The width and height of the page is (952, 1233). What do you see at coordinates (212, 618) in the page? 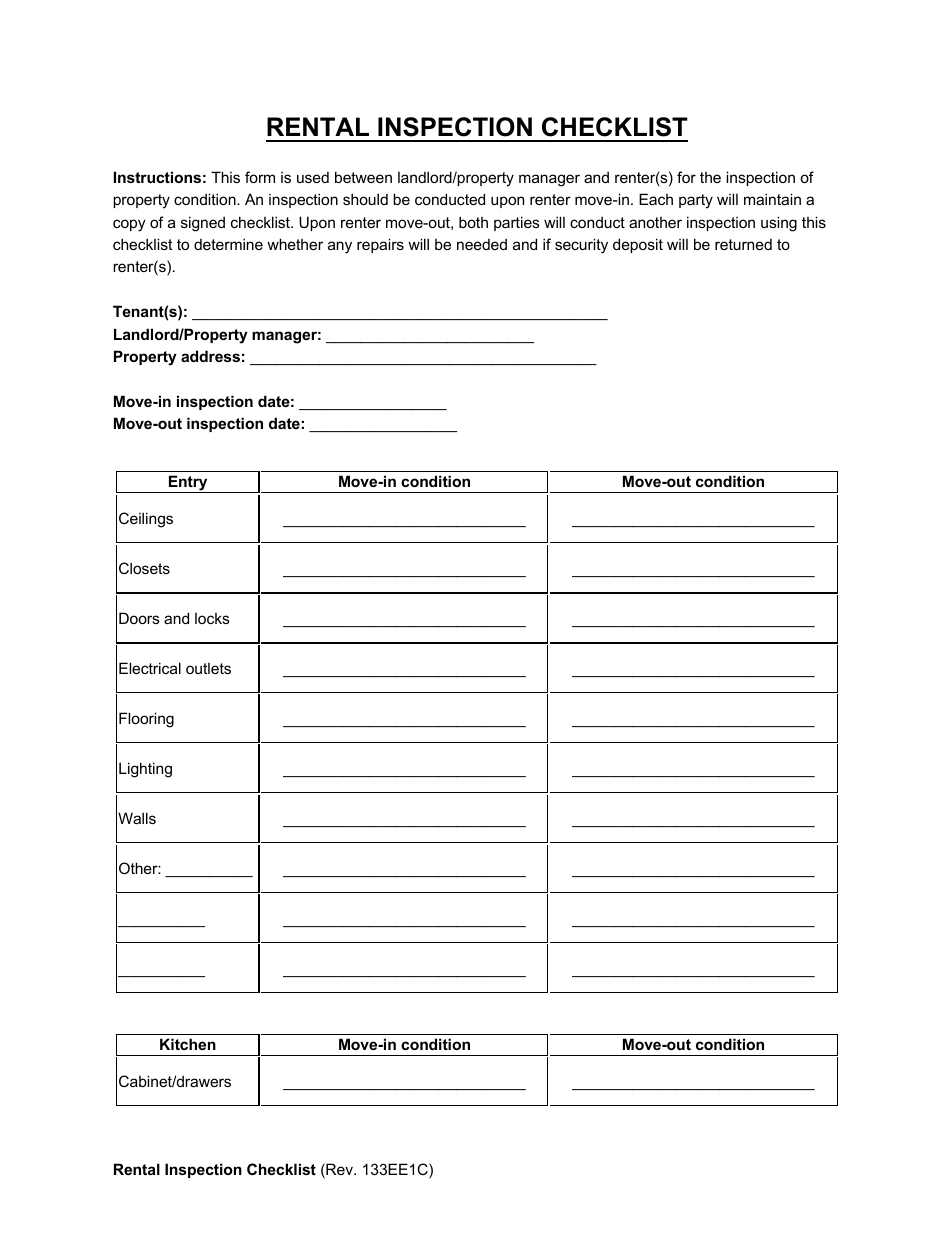
I see `locks` at bounding box center [212, 618].
